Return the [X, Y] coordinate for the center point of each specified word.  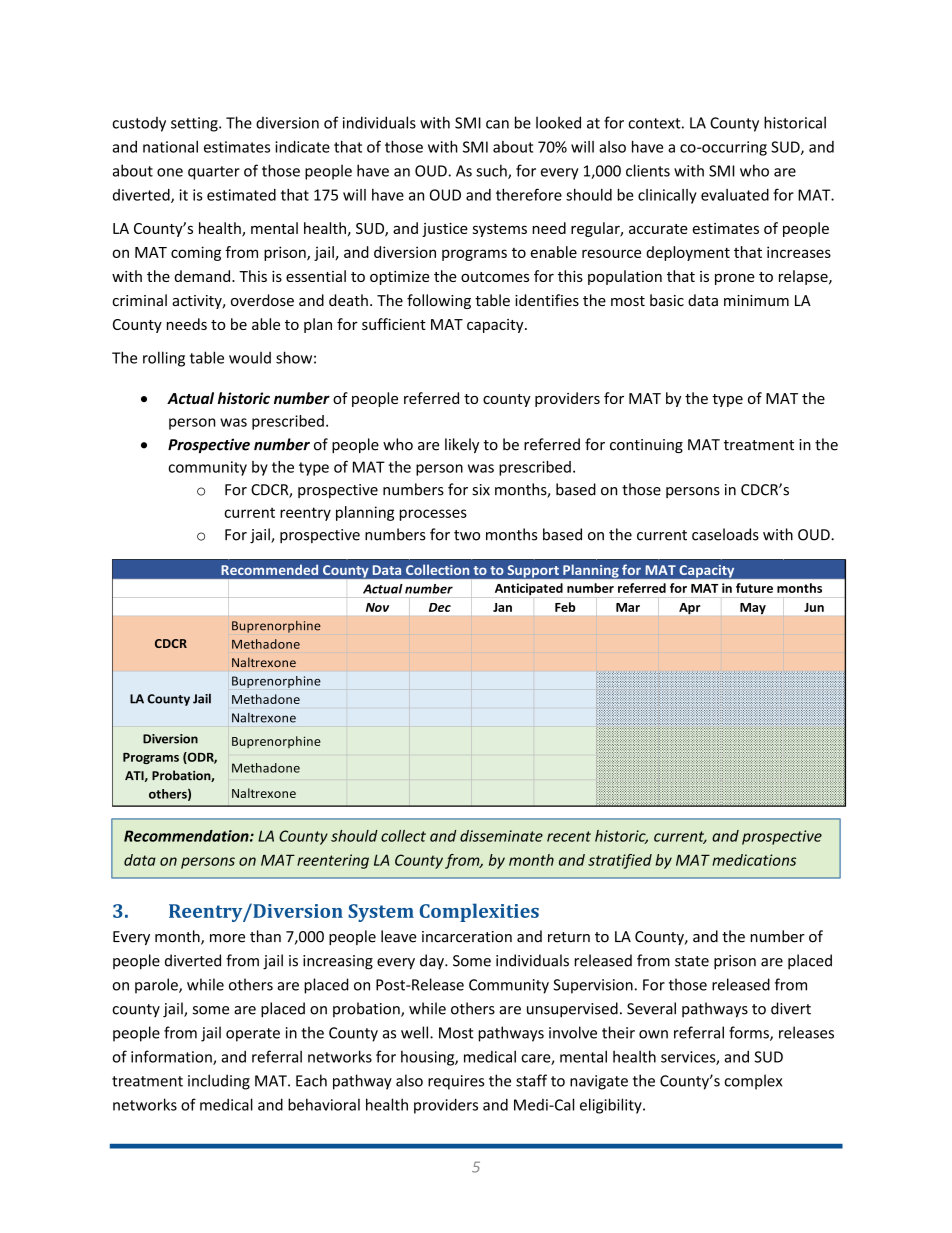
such [492, 171]
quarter [214, 173]
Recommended [270, 570]
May [753, 608]
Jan [502, 607]
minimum [756, 300]
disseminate [501, 836]
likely [462, 445]
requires [456, 1082]
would [250, 357]
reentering [333, 861]
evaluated [735, 195]
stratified [620, 861]
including [219, 1082]
